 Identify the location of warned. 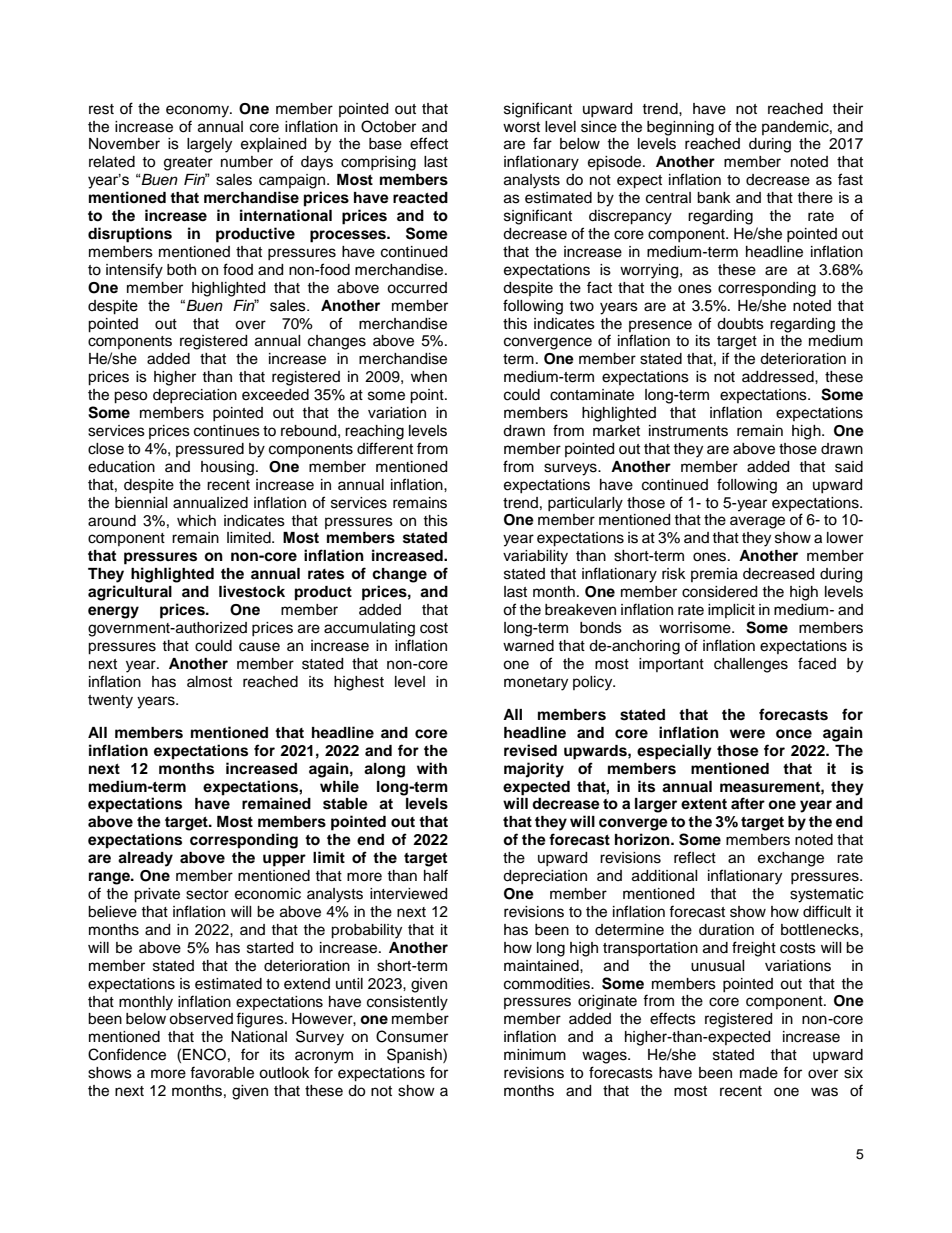
(528, 646).
